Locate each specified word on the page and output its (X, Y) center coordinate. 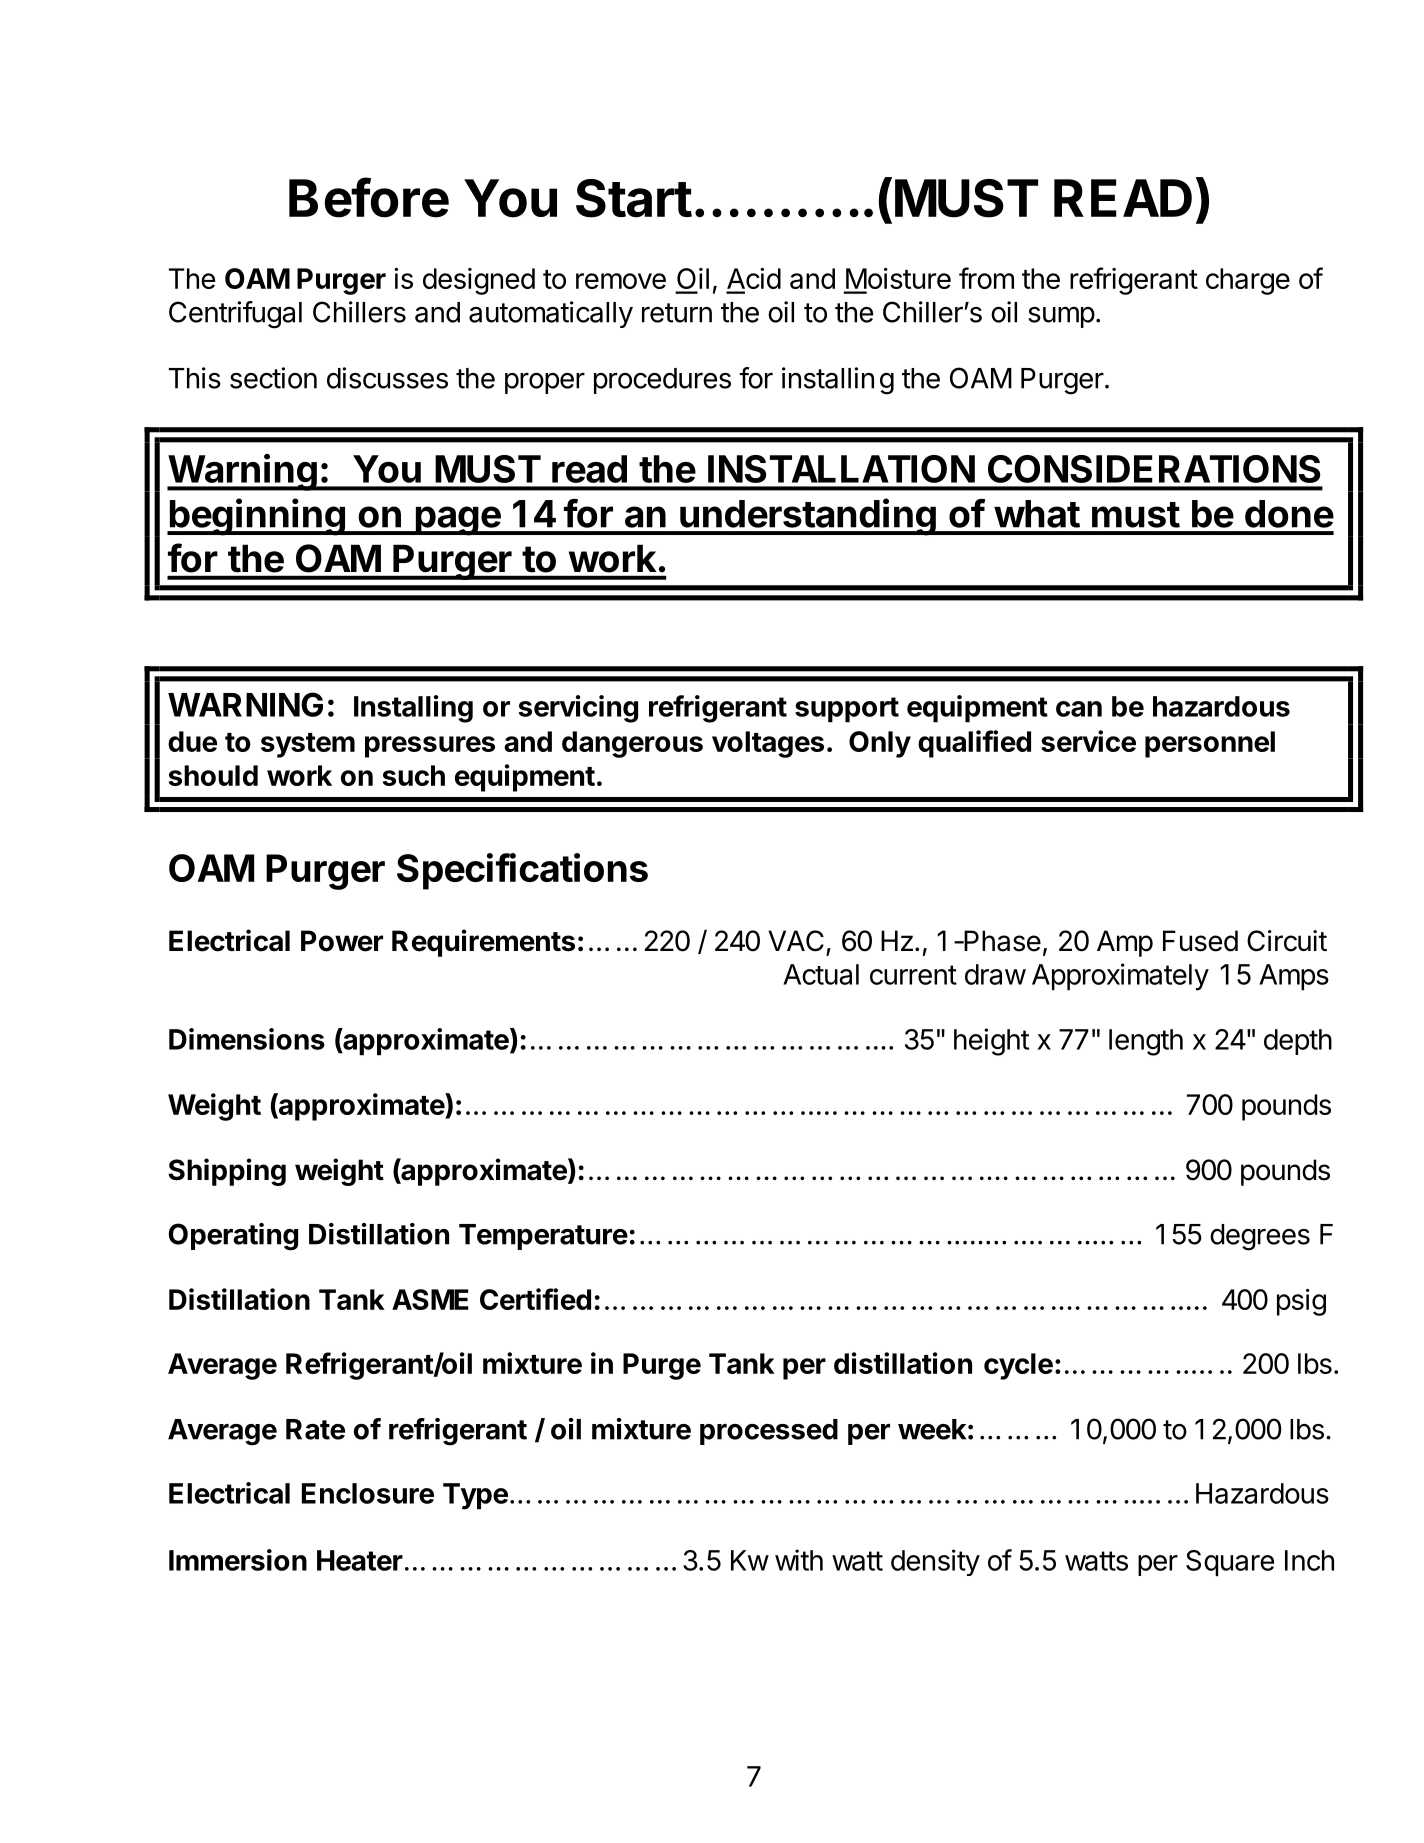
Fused (1200, 941)
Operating (233, 1237)
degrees (1260, 1237)
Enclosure (368, 1493)
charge (1248, 281)
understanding (808, 517)
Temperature (543, 1237)
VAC (796, 941)
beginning (257, 517)
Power (342, 941)
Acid (753, 280)
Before (369, 197)
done (1289, 514)
